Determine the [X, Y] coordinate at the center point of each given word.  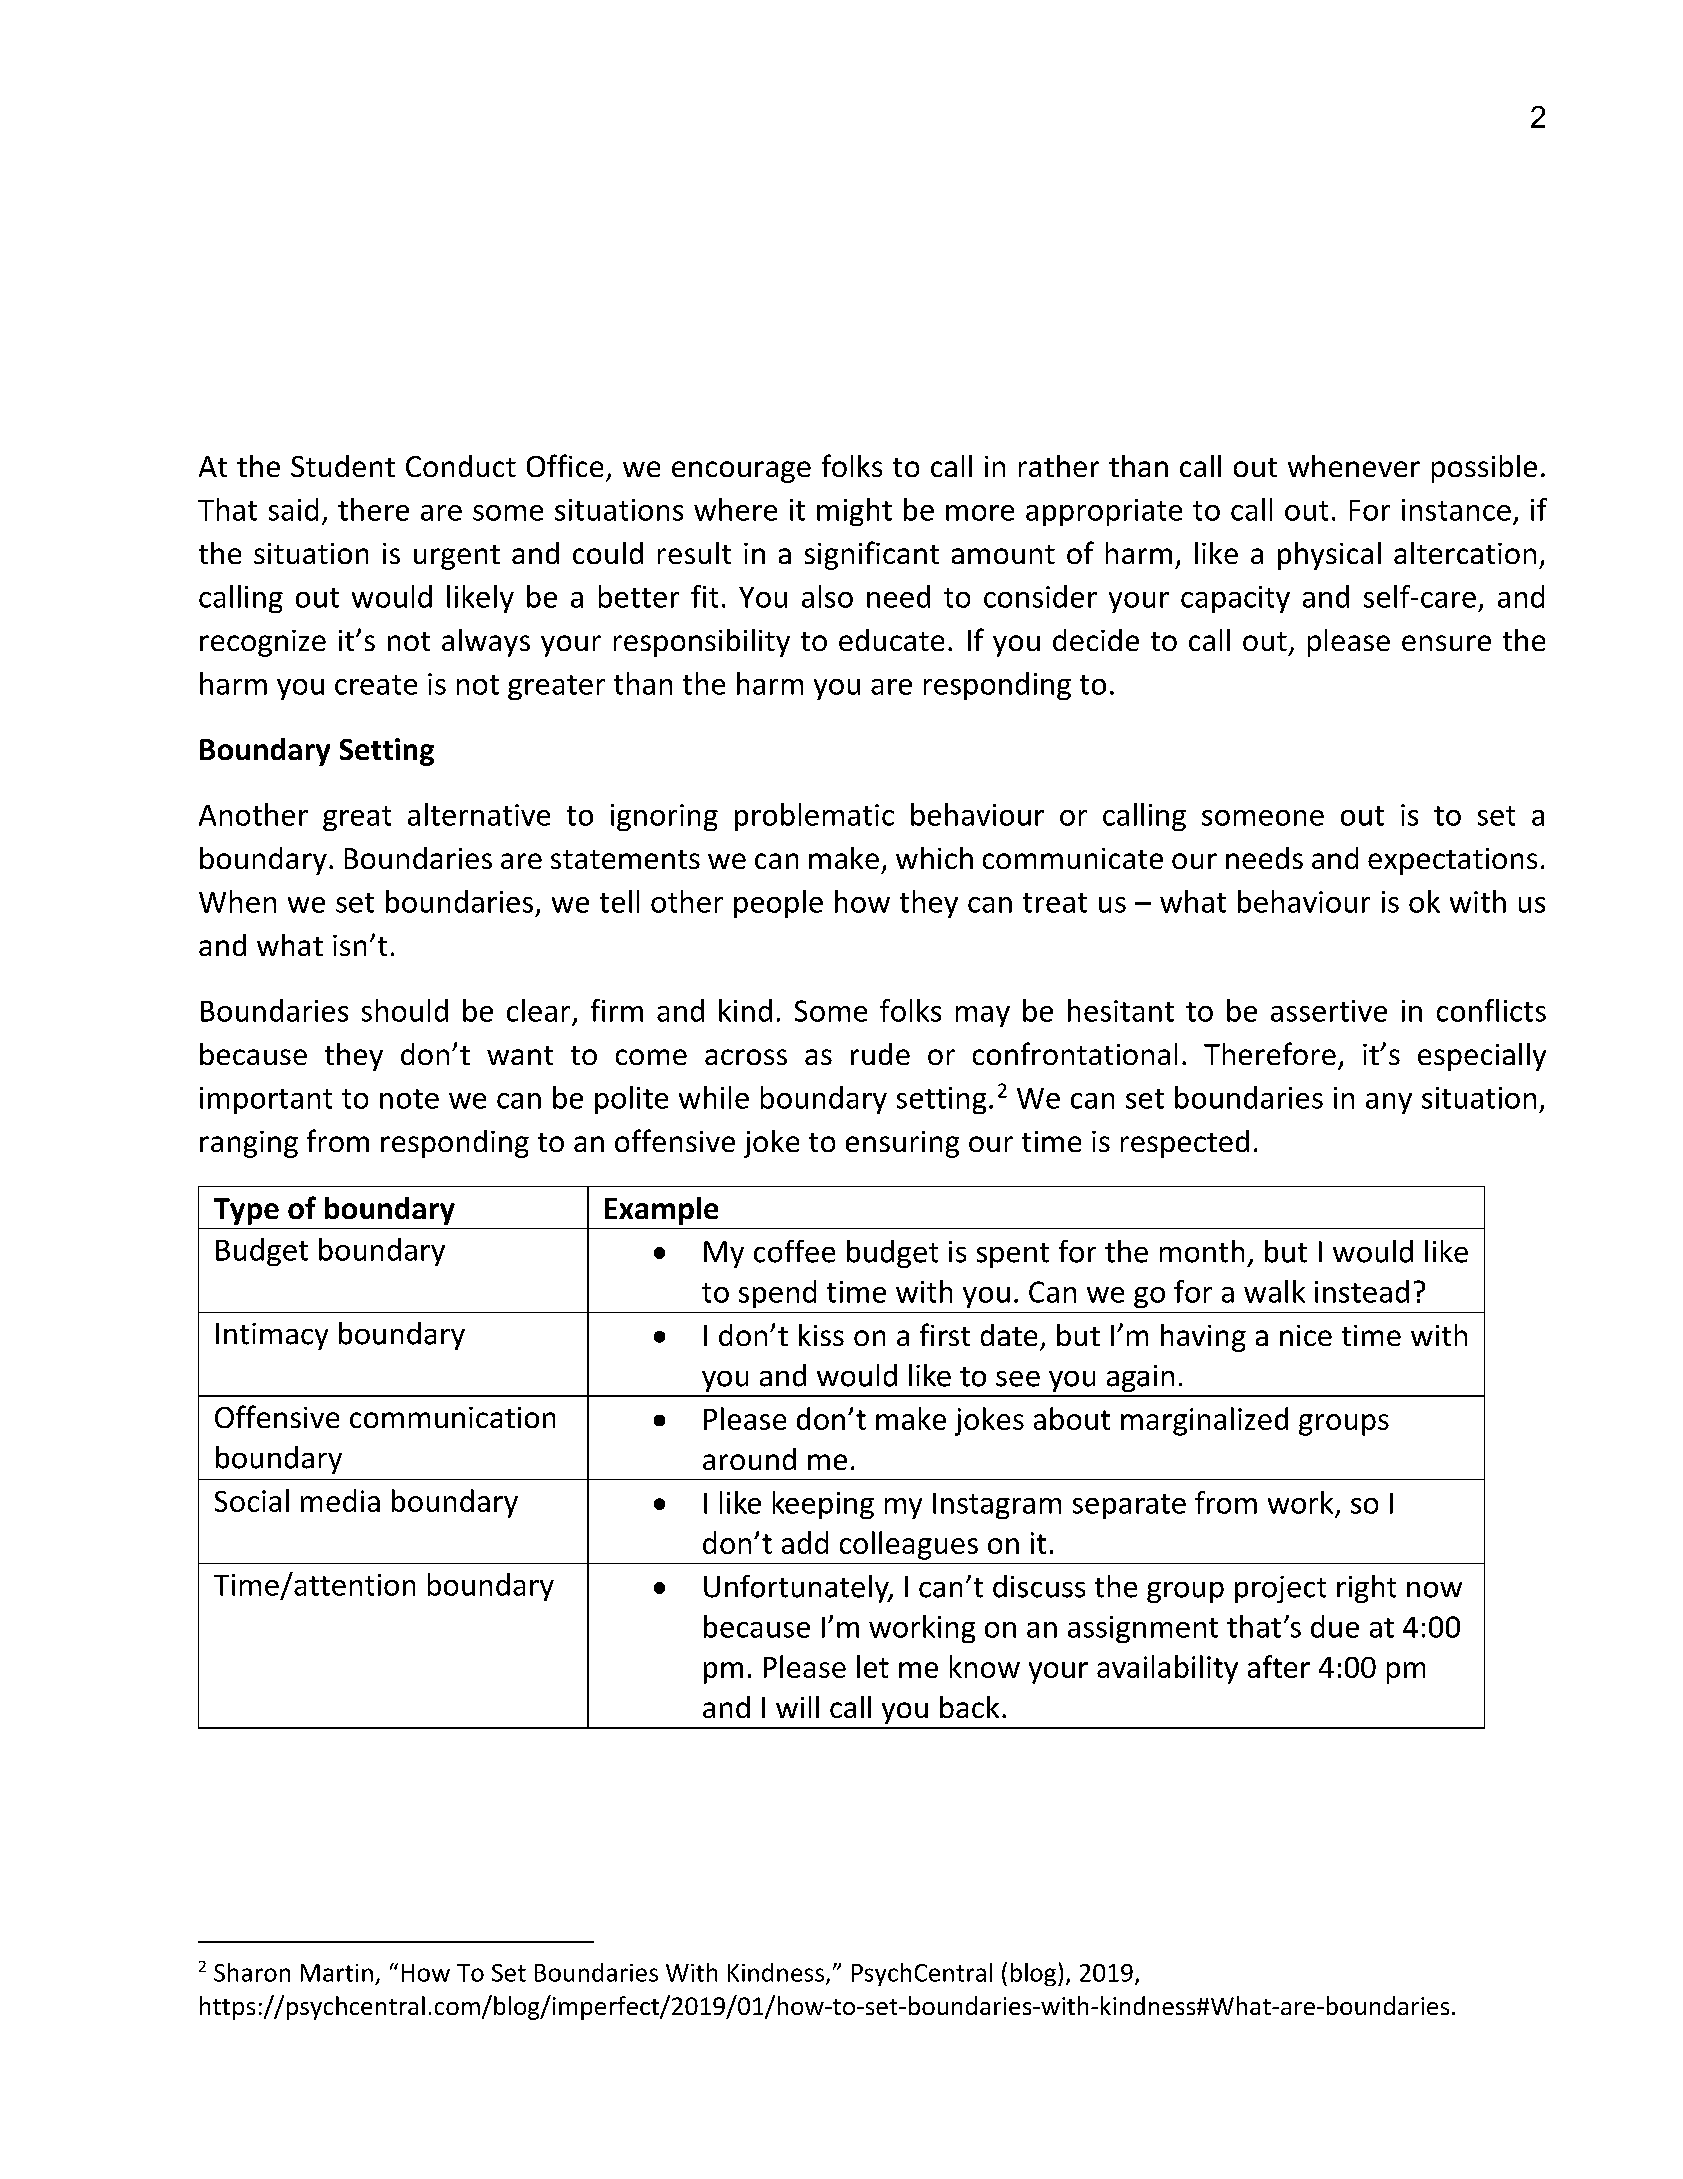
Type [246, 1211]
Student [343, 466]
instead [1362, 1291]
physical [1329, 556]
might [854, 512]
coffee [794, 1251]
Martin [337, 1973]
